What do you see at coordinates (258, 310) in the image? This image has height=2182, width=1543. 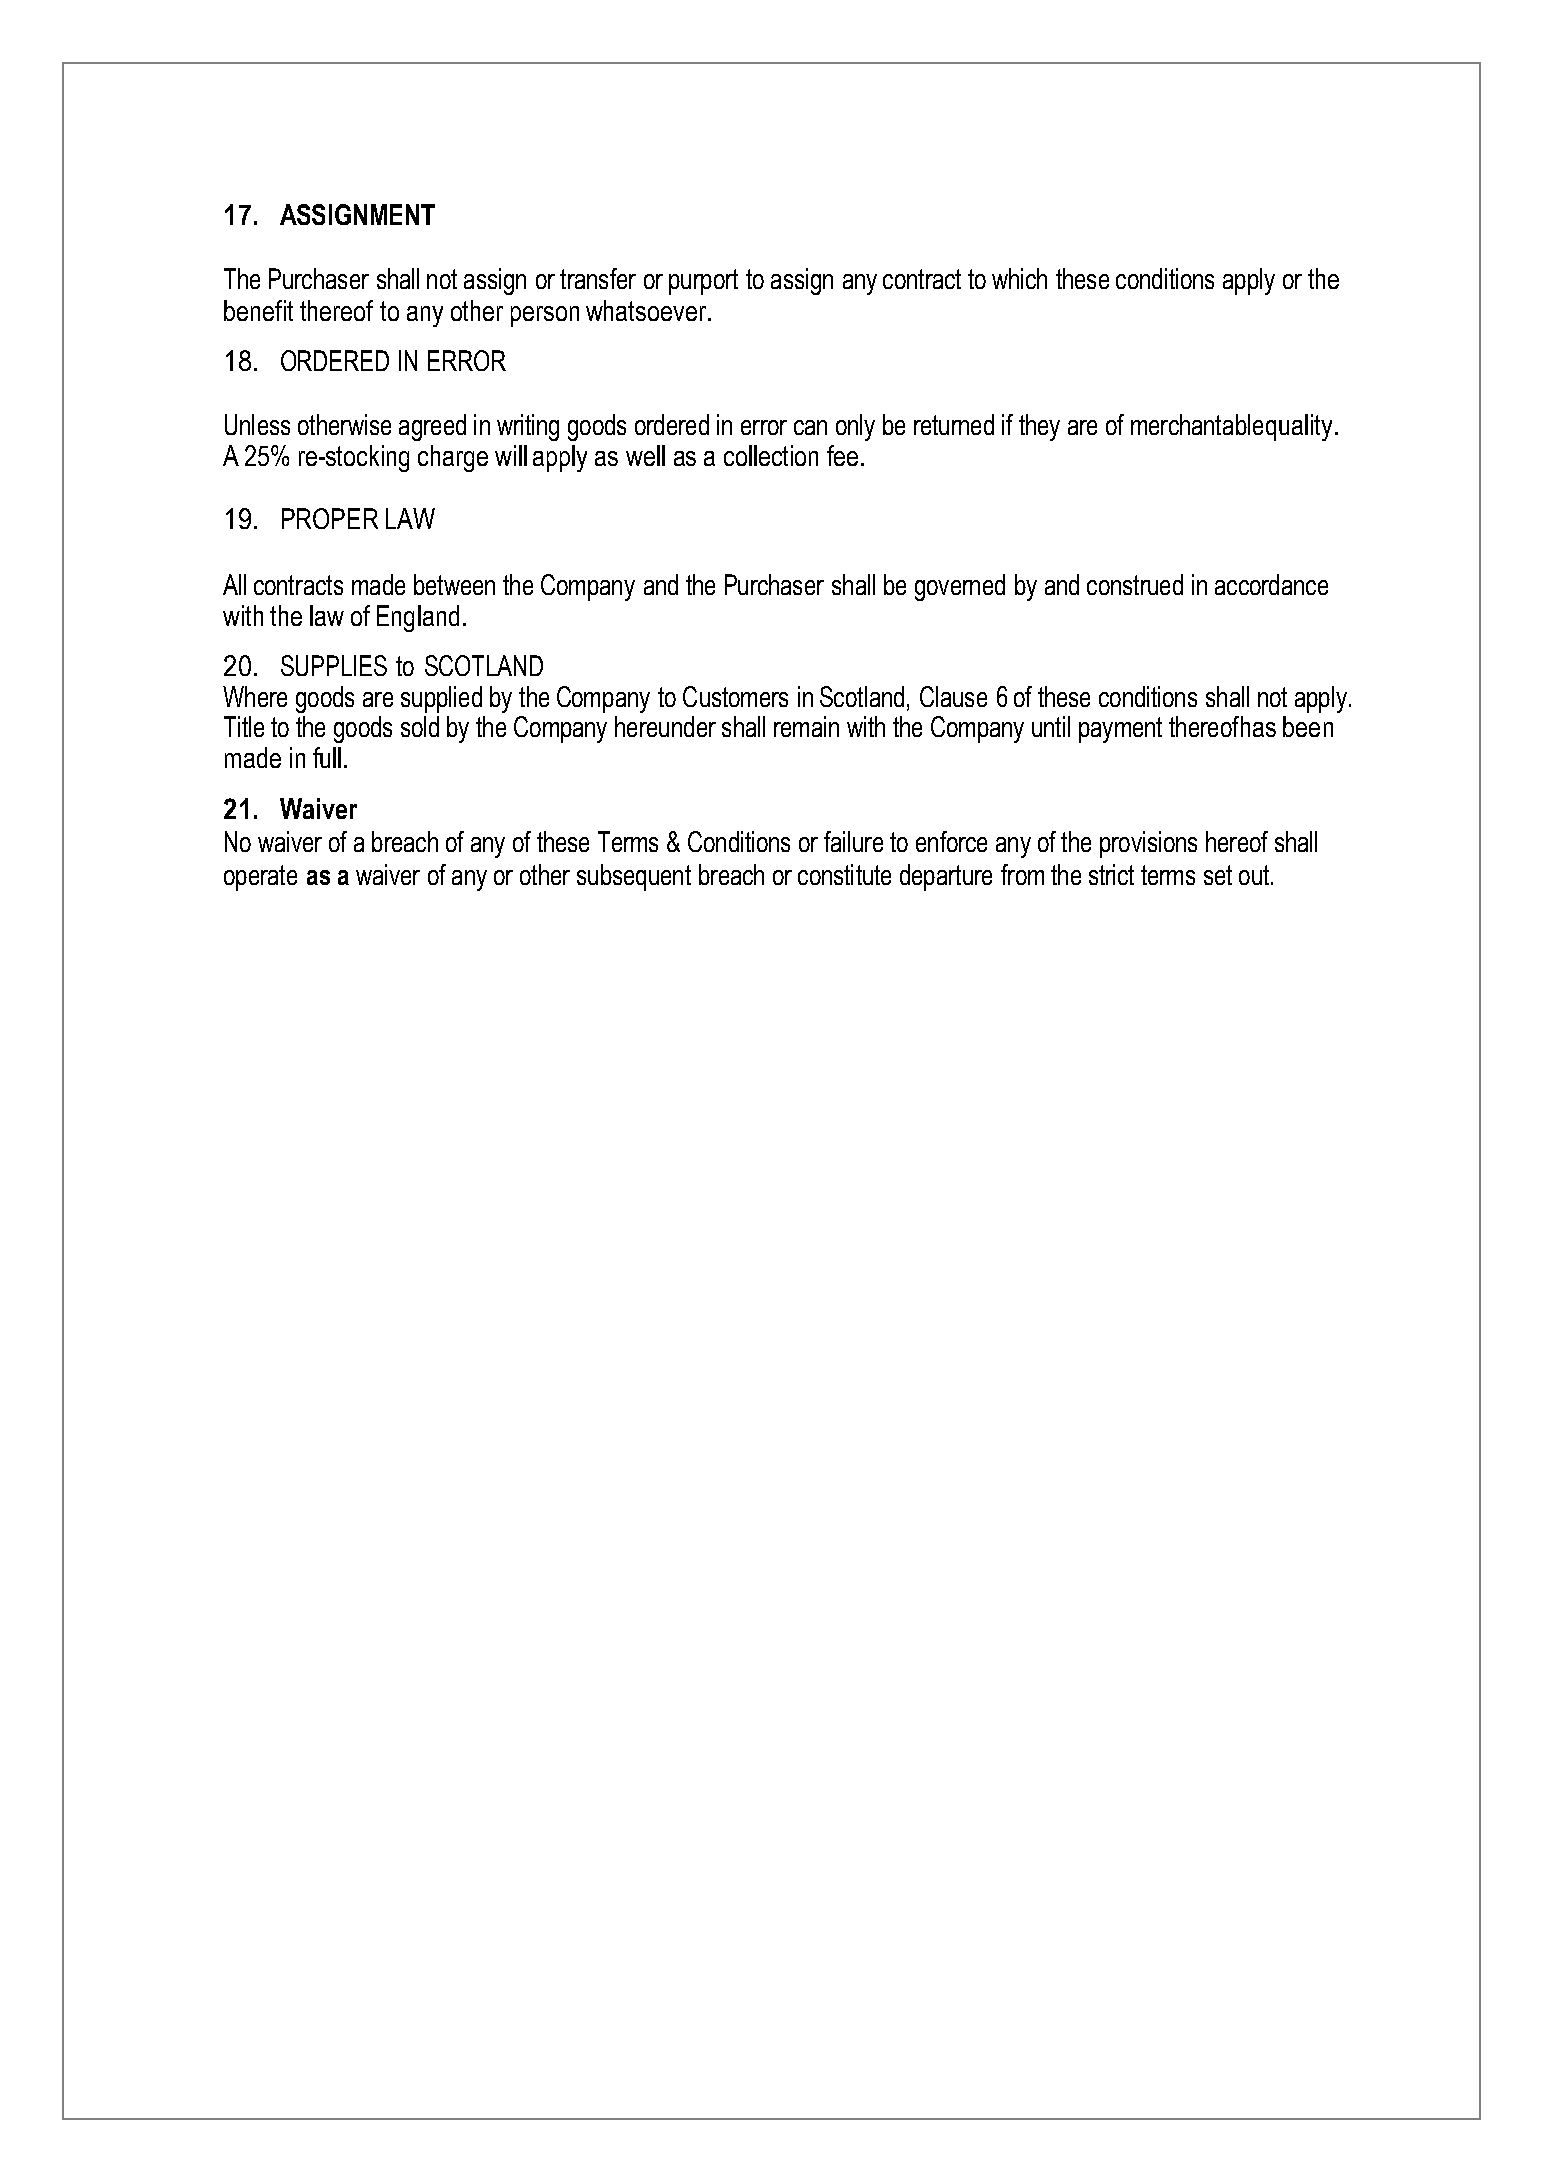 I see `benefit` at bounding box center [258, 310].
